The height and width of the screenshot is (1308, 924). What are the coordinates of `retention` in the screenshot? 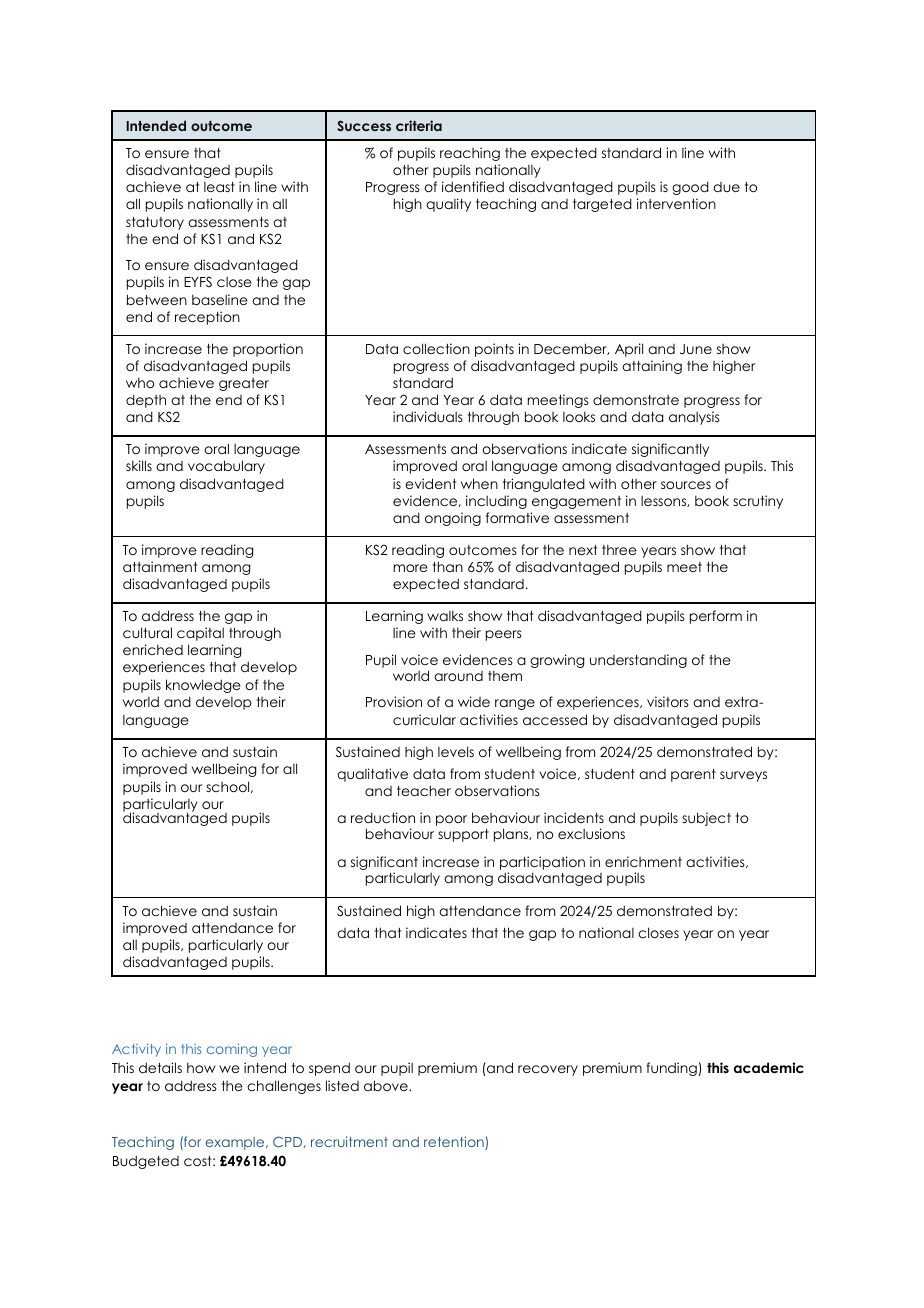 It's located at (455, 1143).
